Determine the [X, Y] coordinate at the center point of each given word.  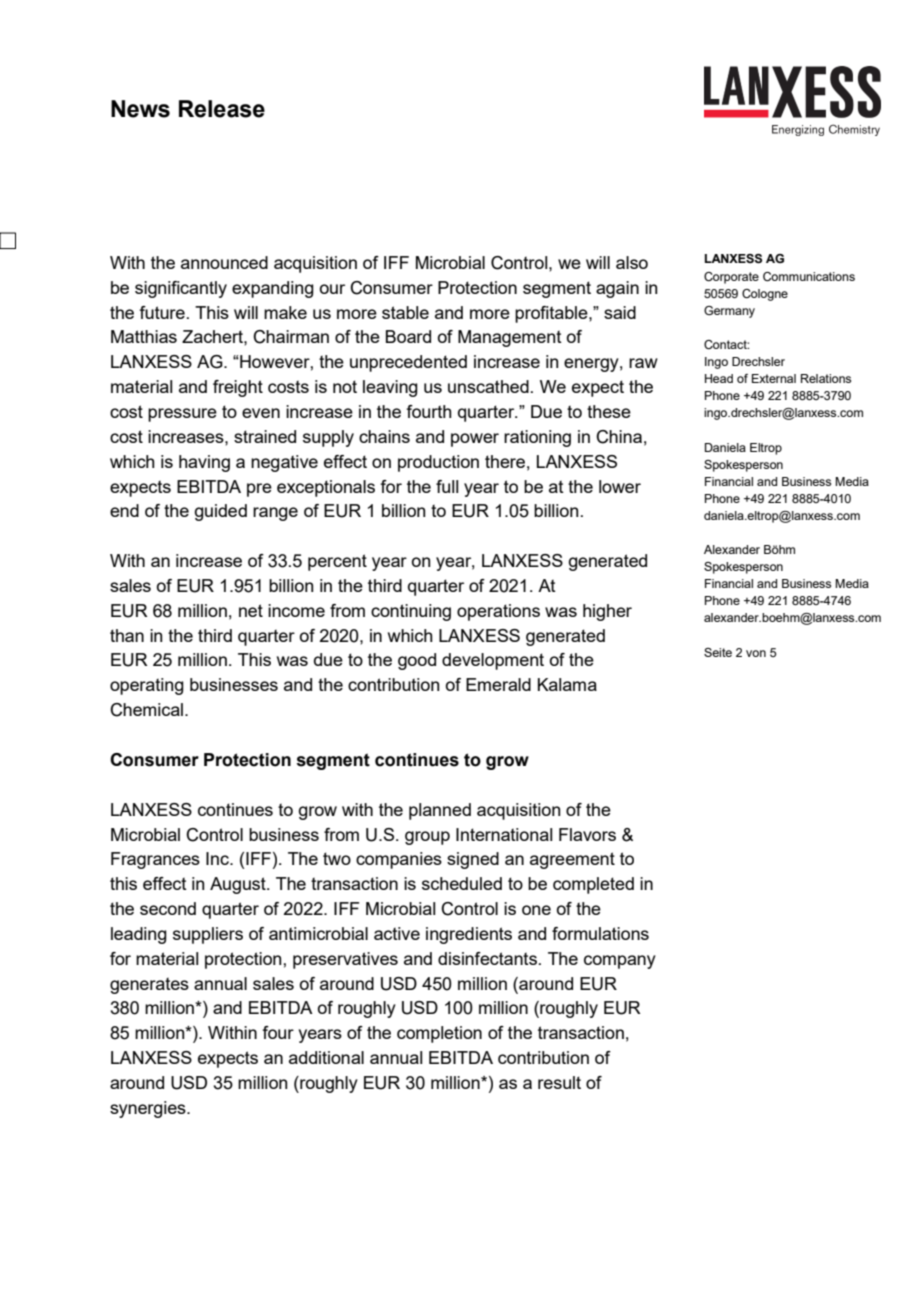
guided [220, 512]
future [162, 312]
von [756, 653]
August [239, 885]
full [447, 486]
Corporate [731, 278]
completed [593, 885]
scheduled [462, 883]
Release [222, 109]
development [493, 661]
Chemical [146, 710]
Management [510, 338]
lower [620, 486]
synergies [149, 1109]
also [632, 262]
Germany [729, 312]
